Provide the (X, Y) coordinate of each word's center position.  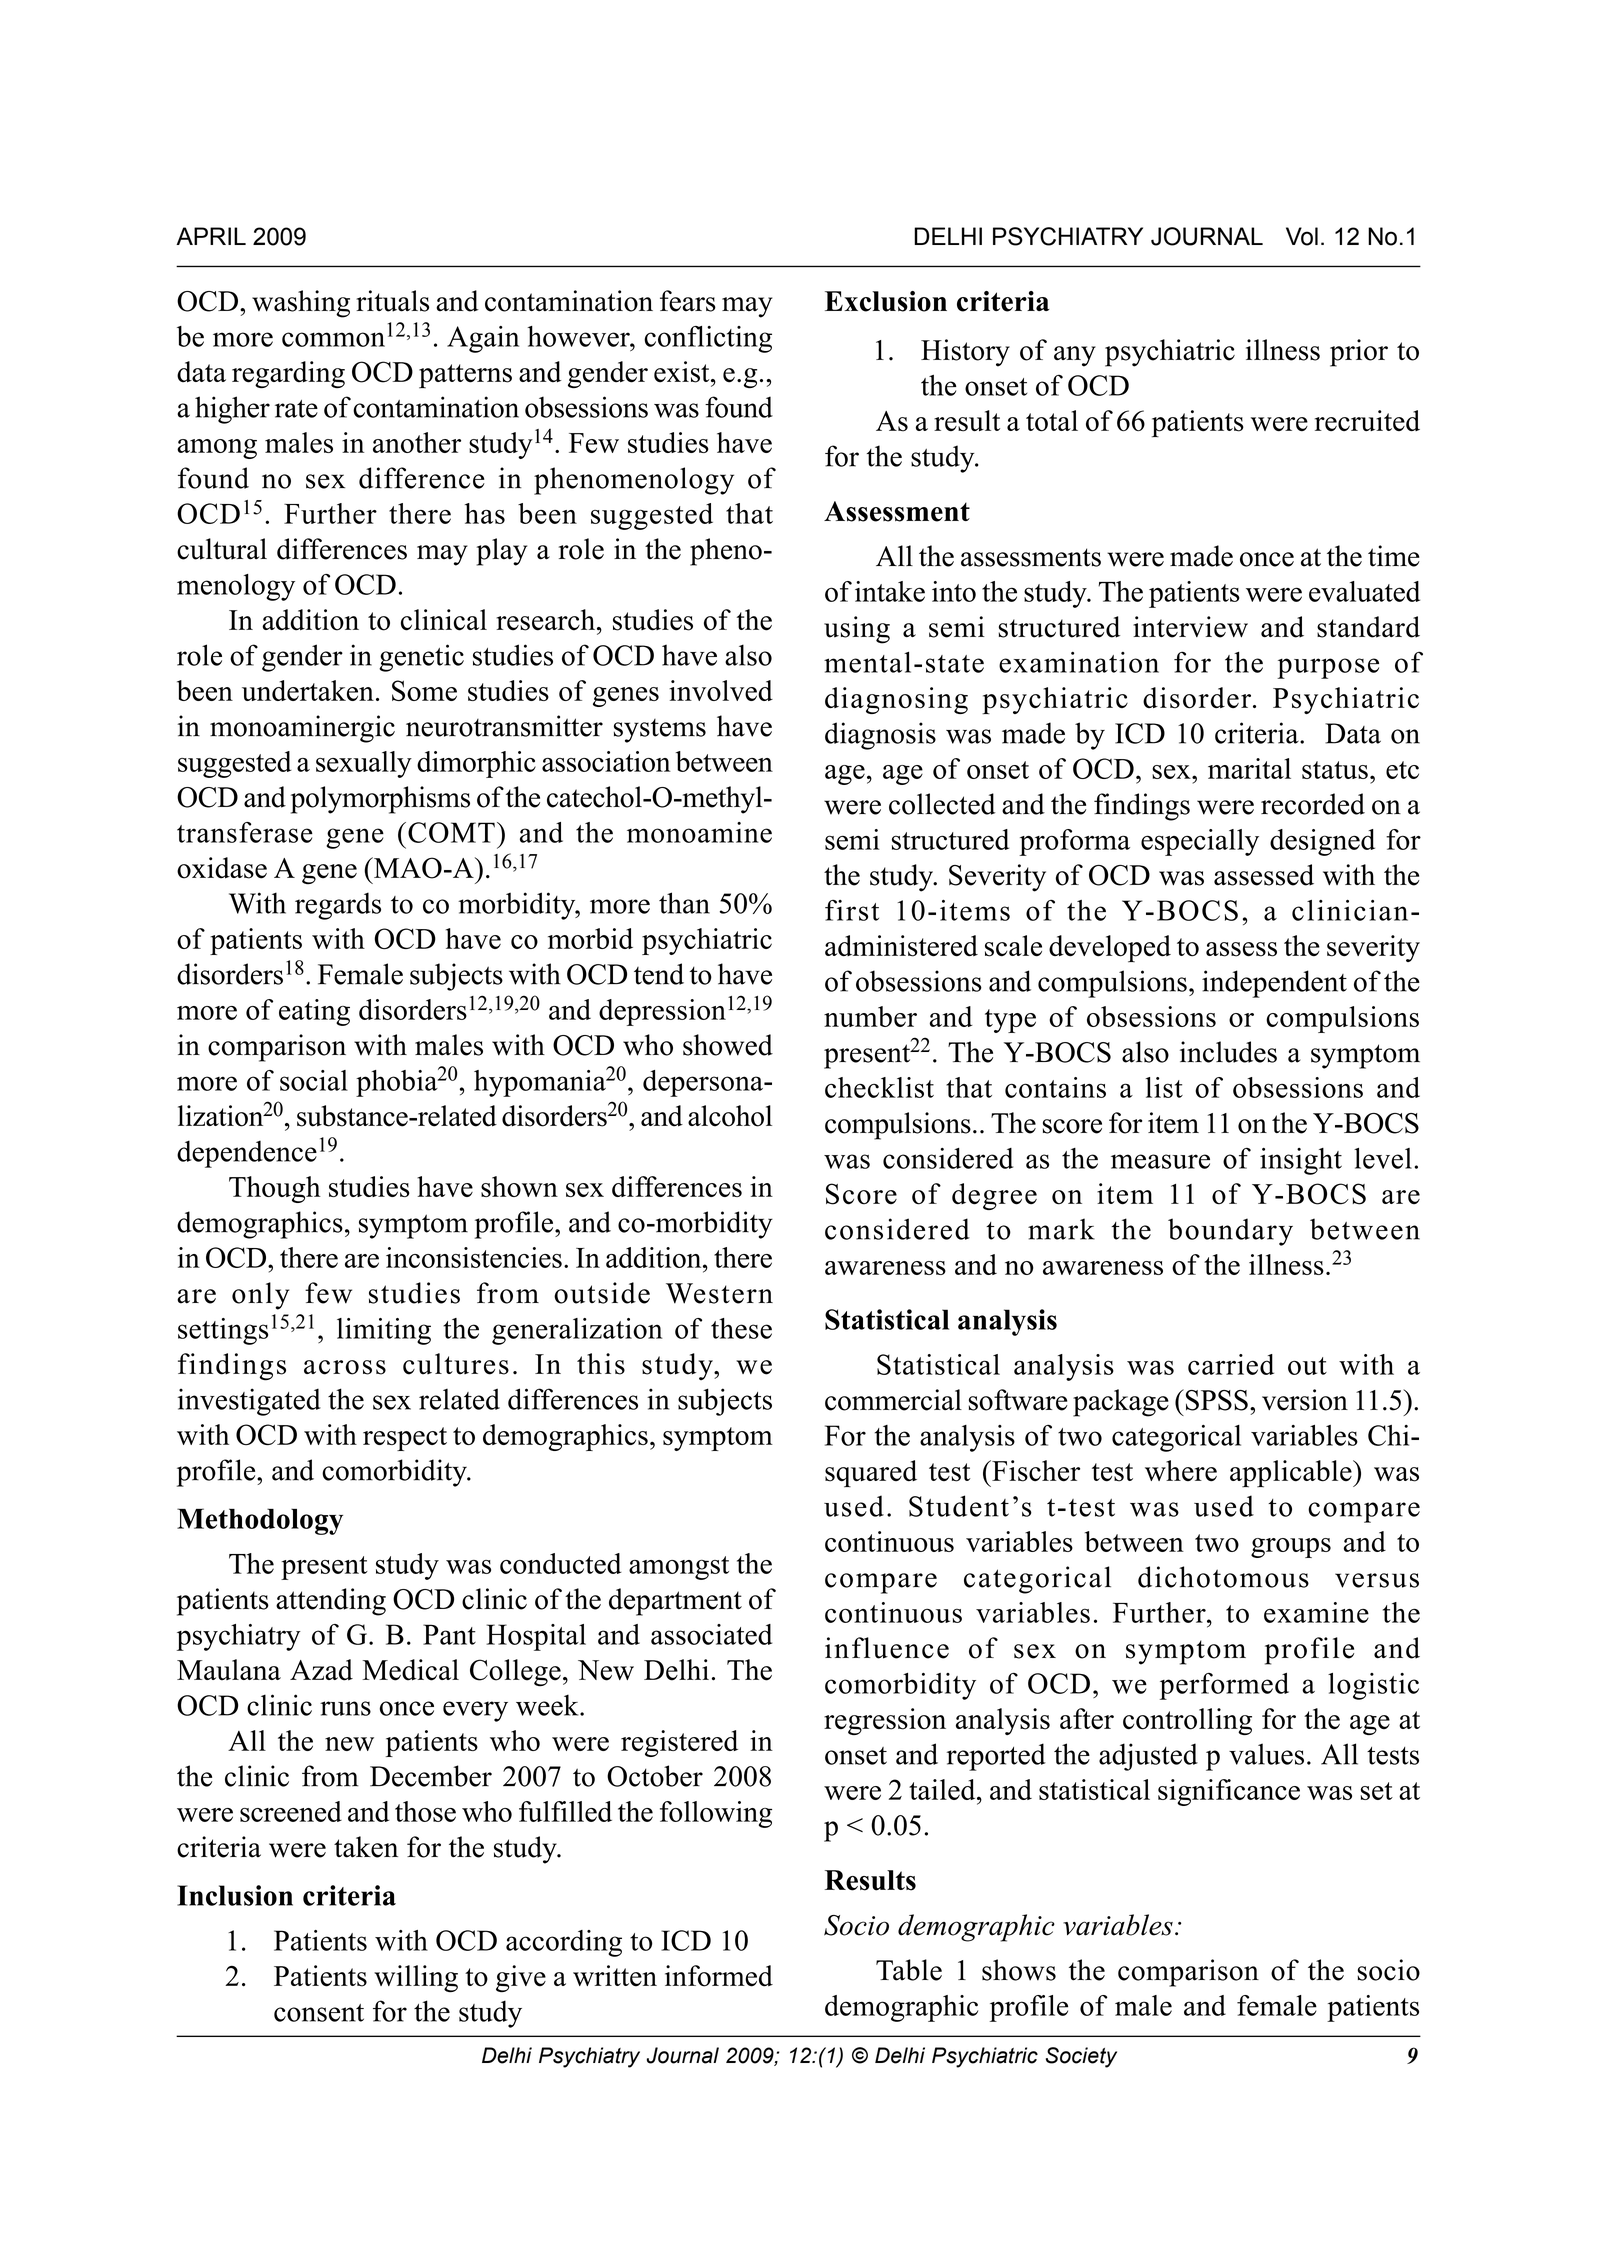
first (852, 910)
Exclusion (886, 301)
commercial (893, 1400)
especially (1200, 842)
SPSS (1215, 1400)
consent (319, 2013)
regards (338, 906)
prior (1359, 353)
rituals (392, 301)
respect (405, 1439)
